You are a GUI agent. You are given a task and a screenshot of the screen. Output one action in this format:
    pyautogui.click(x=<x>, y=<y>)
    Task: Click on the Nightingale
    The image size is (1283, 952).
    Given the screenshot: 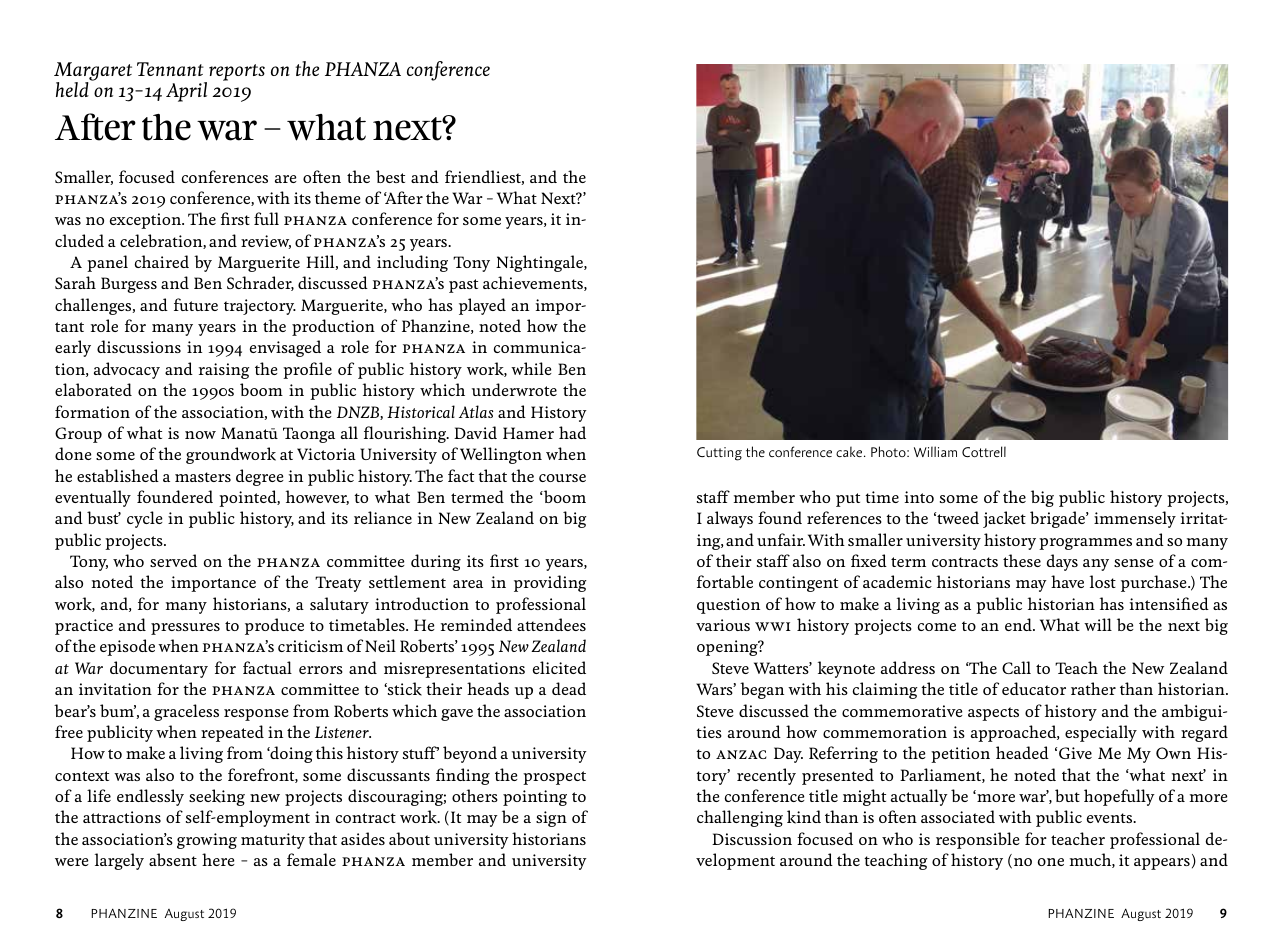 What is the action you would take?
    pyautogui.click(x=540, y=263)
